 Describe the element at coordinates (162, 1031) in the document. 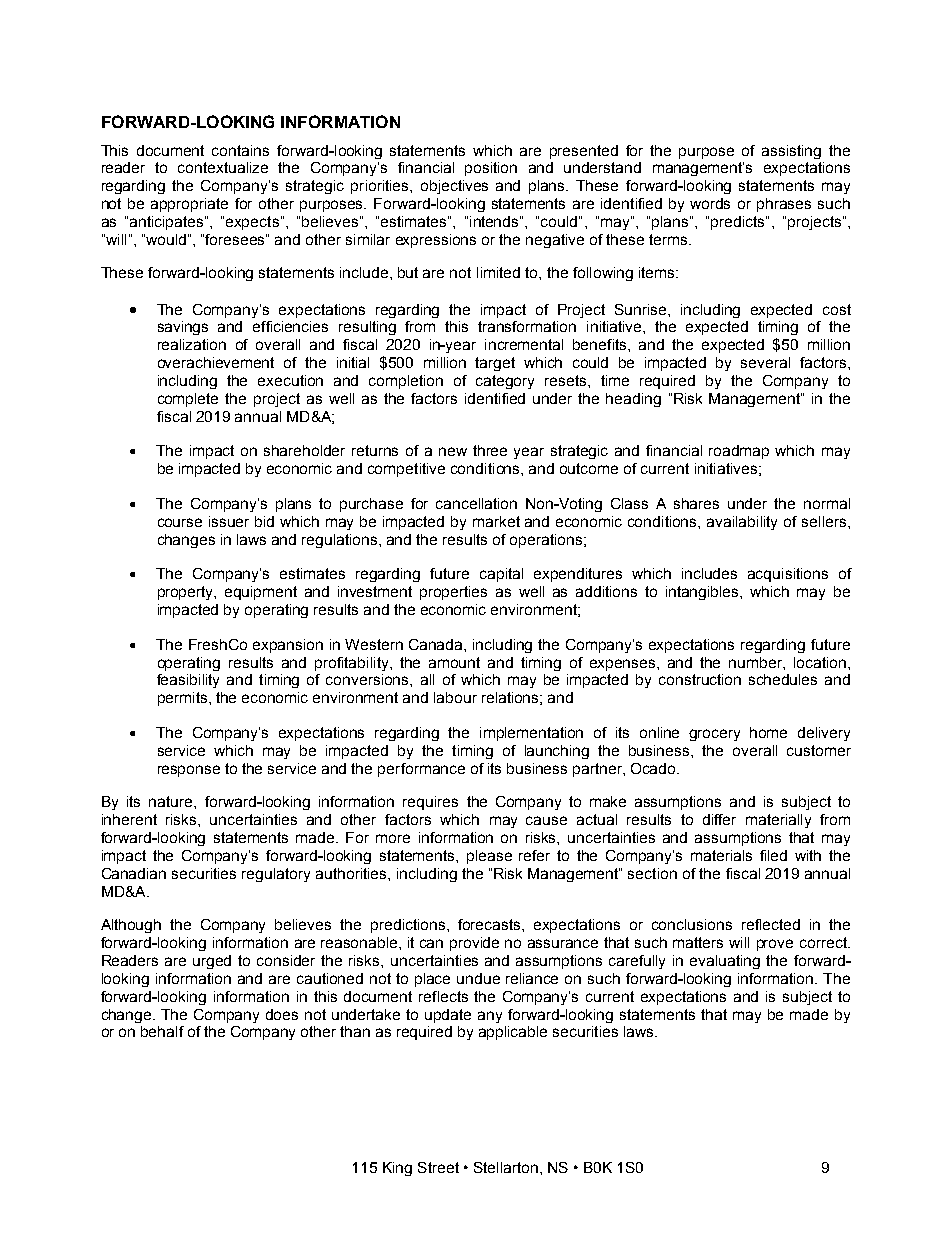

I see `behalf` at that location.
